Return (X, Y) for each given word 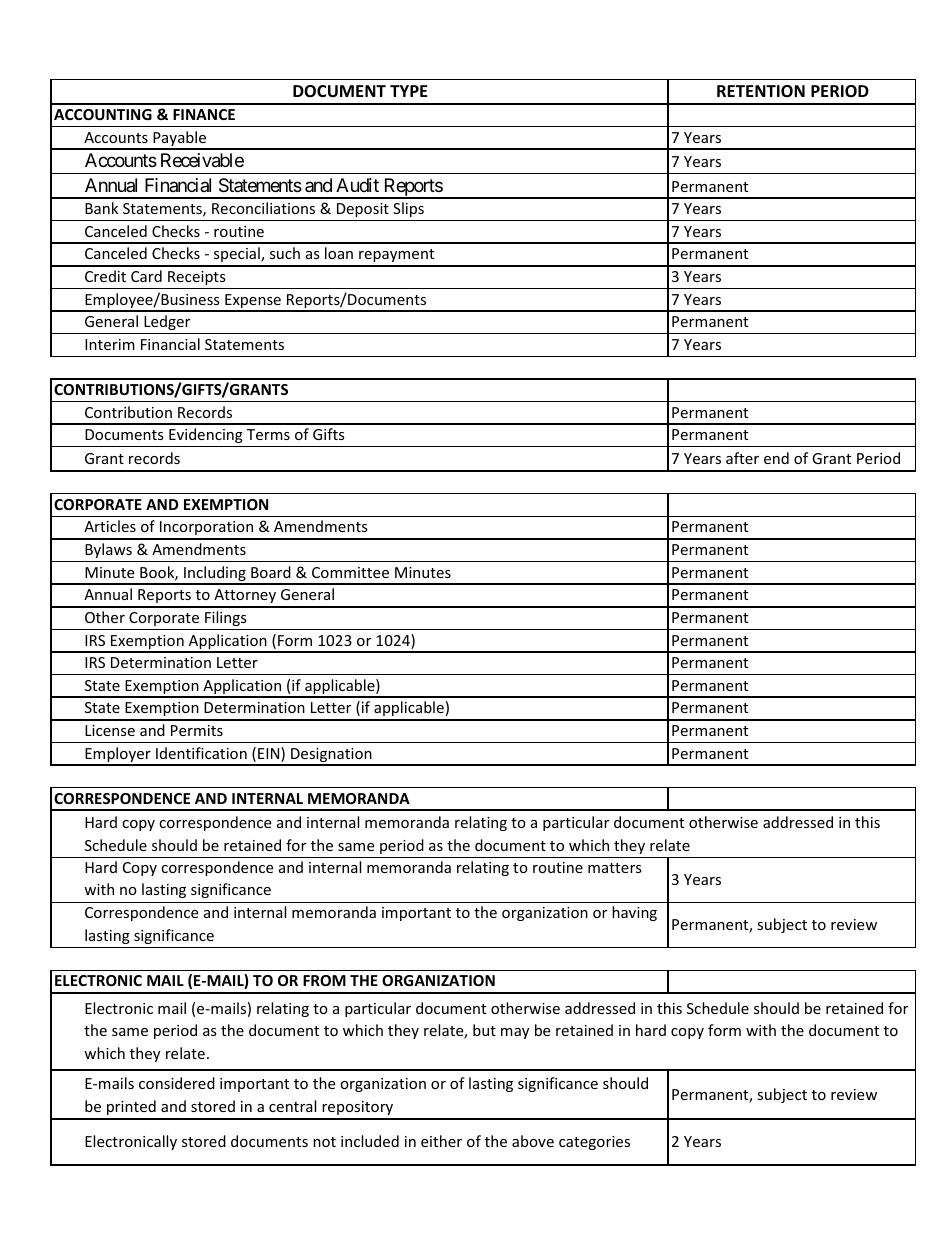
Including (215, 575)
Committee (350, 572)
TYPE (409, 91)
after (742, 458)
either (441, 1141)
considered (177, 1083)
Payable (180, 140)
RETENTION (761, 91)
